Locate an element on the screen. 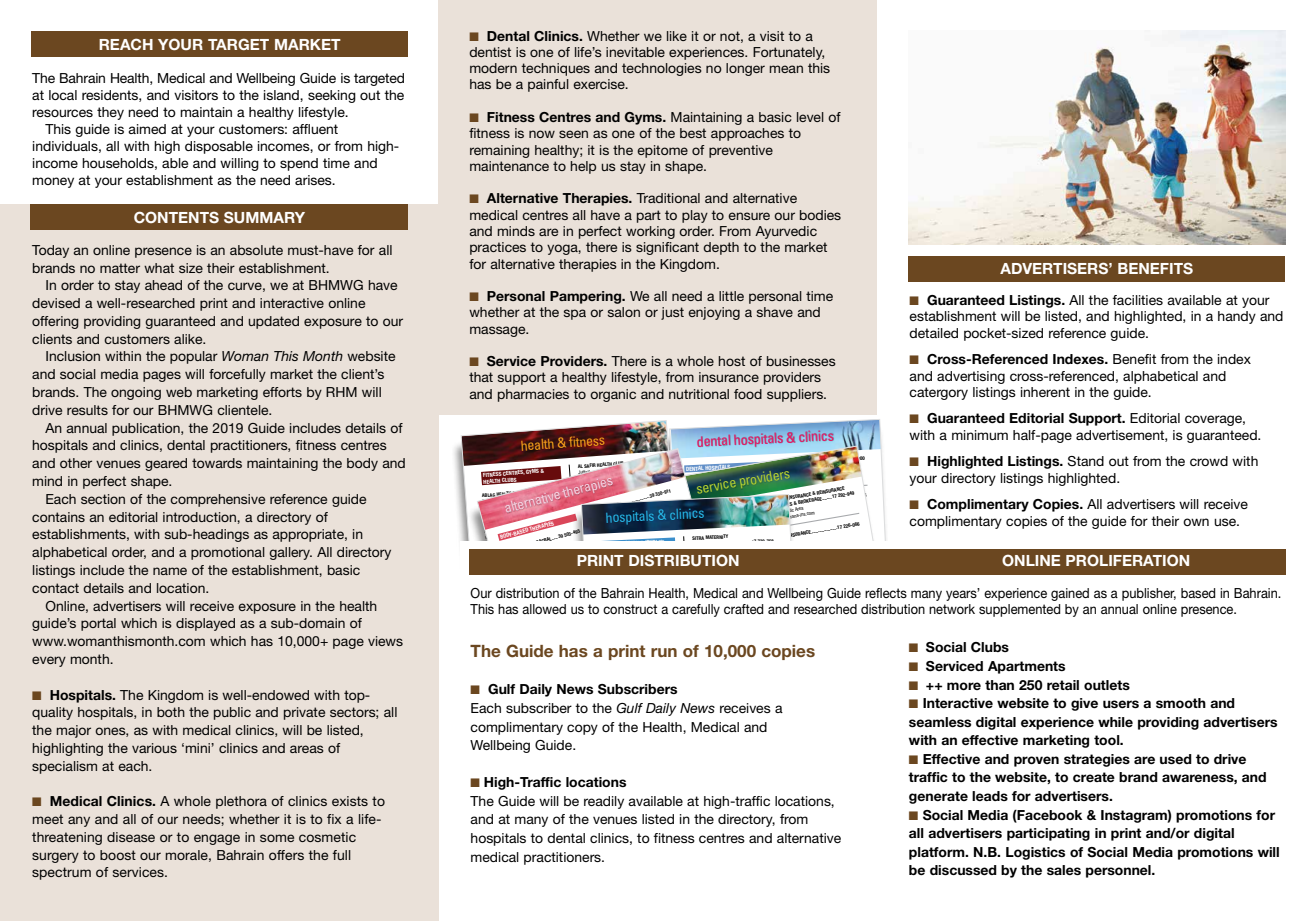 This screenshot has height=921, width=1316. portal is located at coordinates (98, 624).
